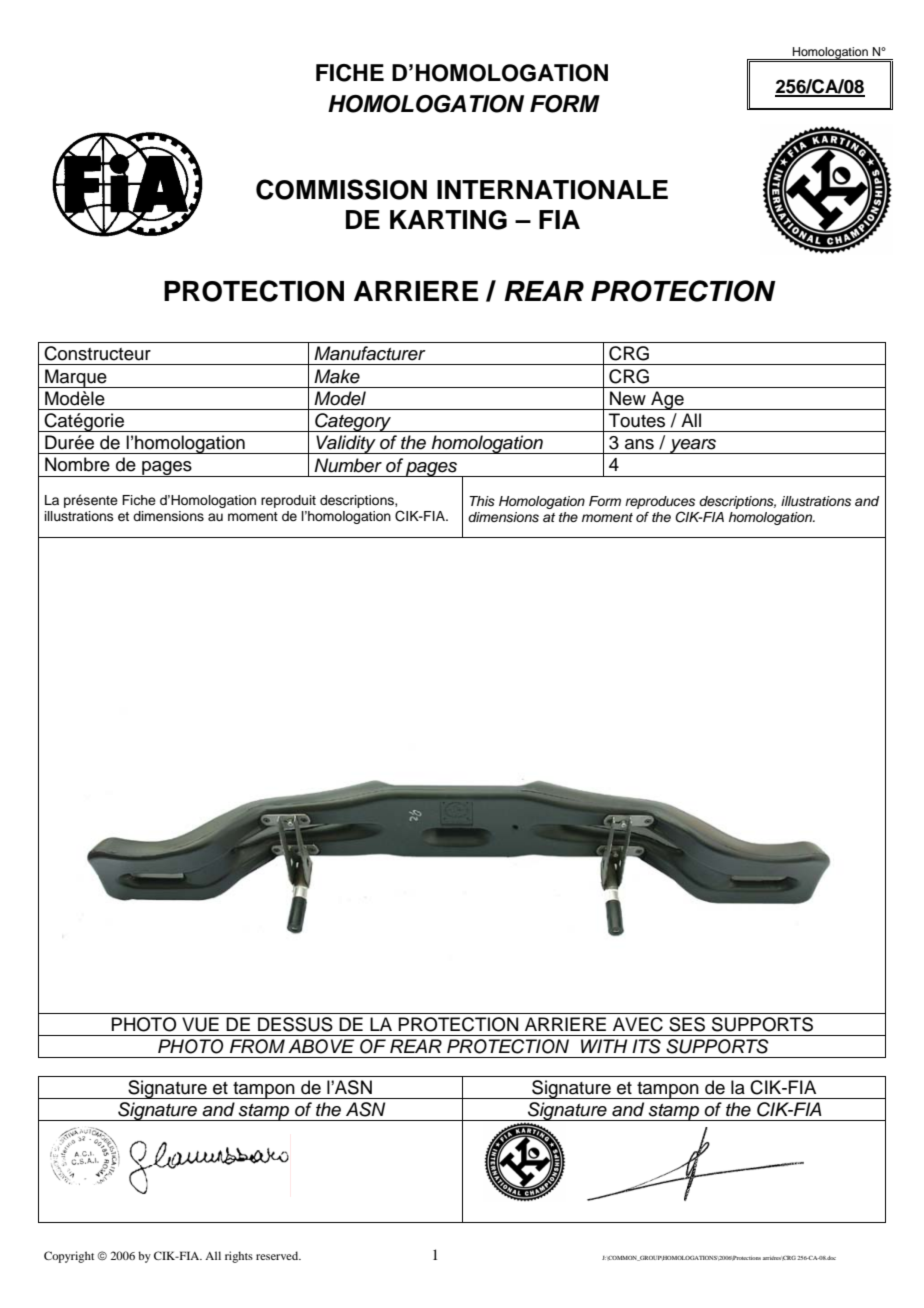 The image size is (924, 1308). I want to click on rights, so click(239, 1257).
